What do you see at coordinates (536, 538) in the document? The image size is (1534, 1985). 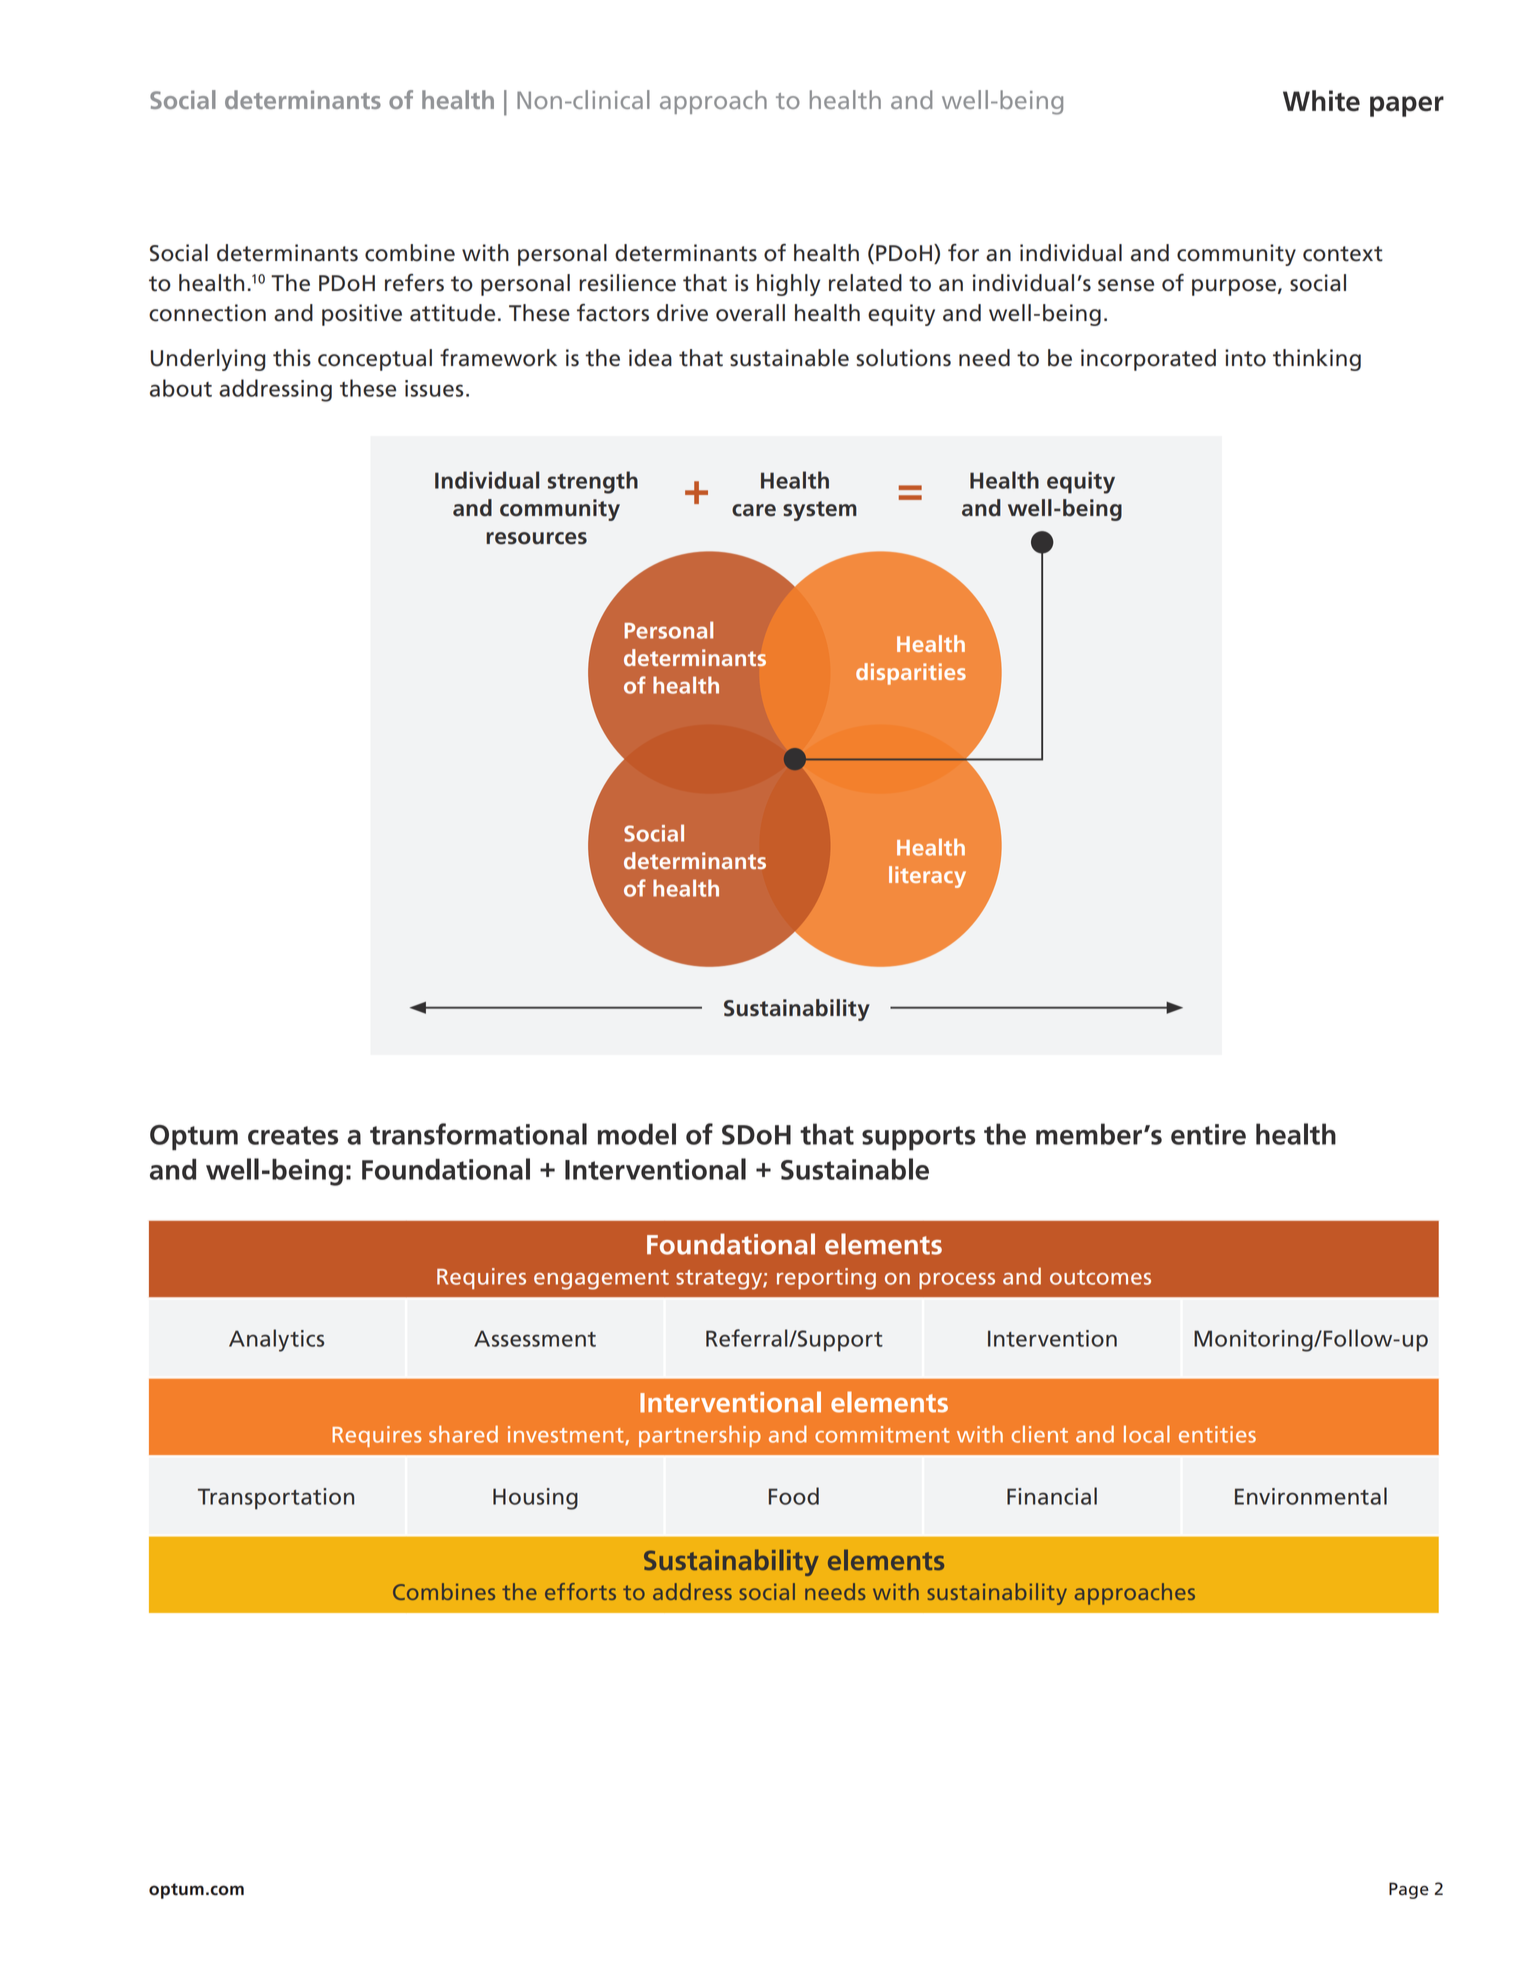 I see `resources` at bounding box center [536, 538].
